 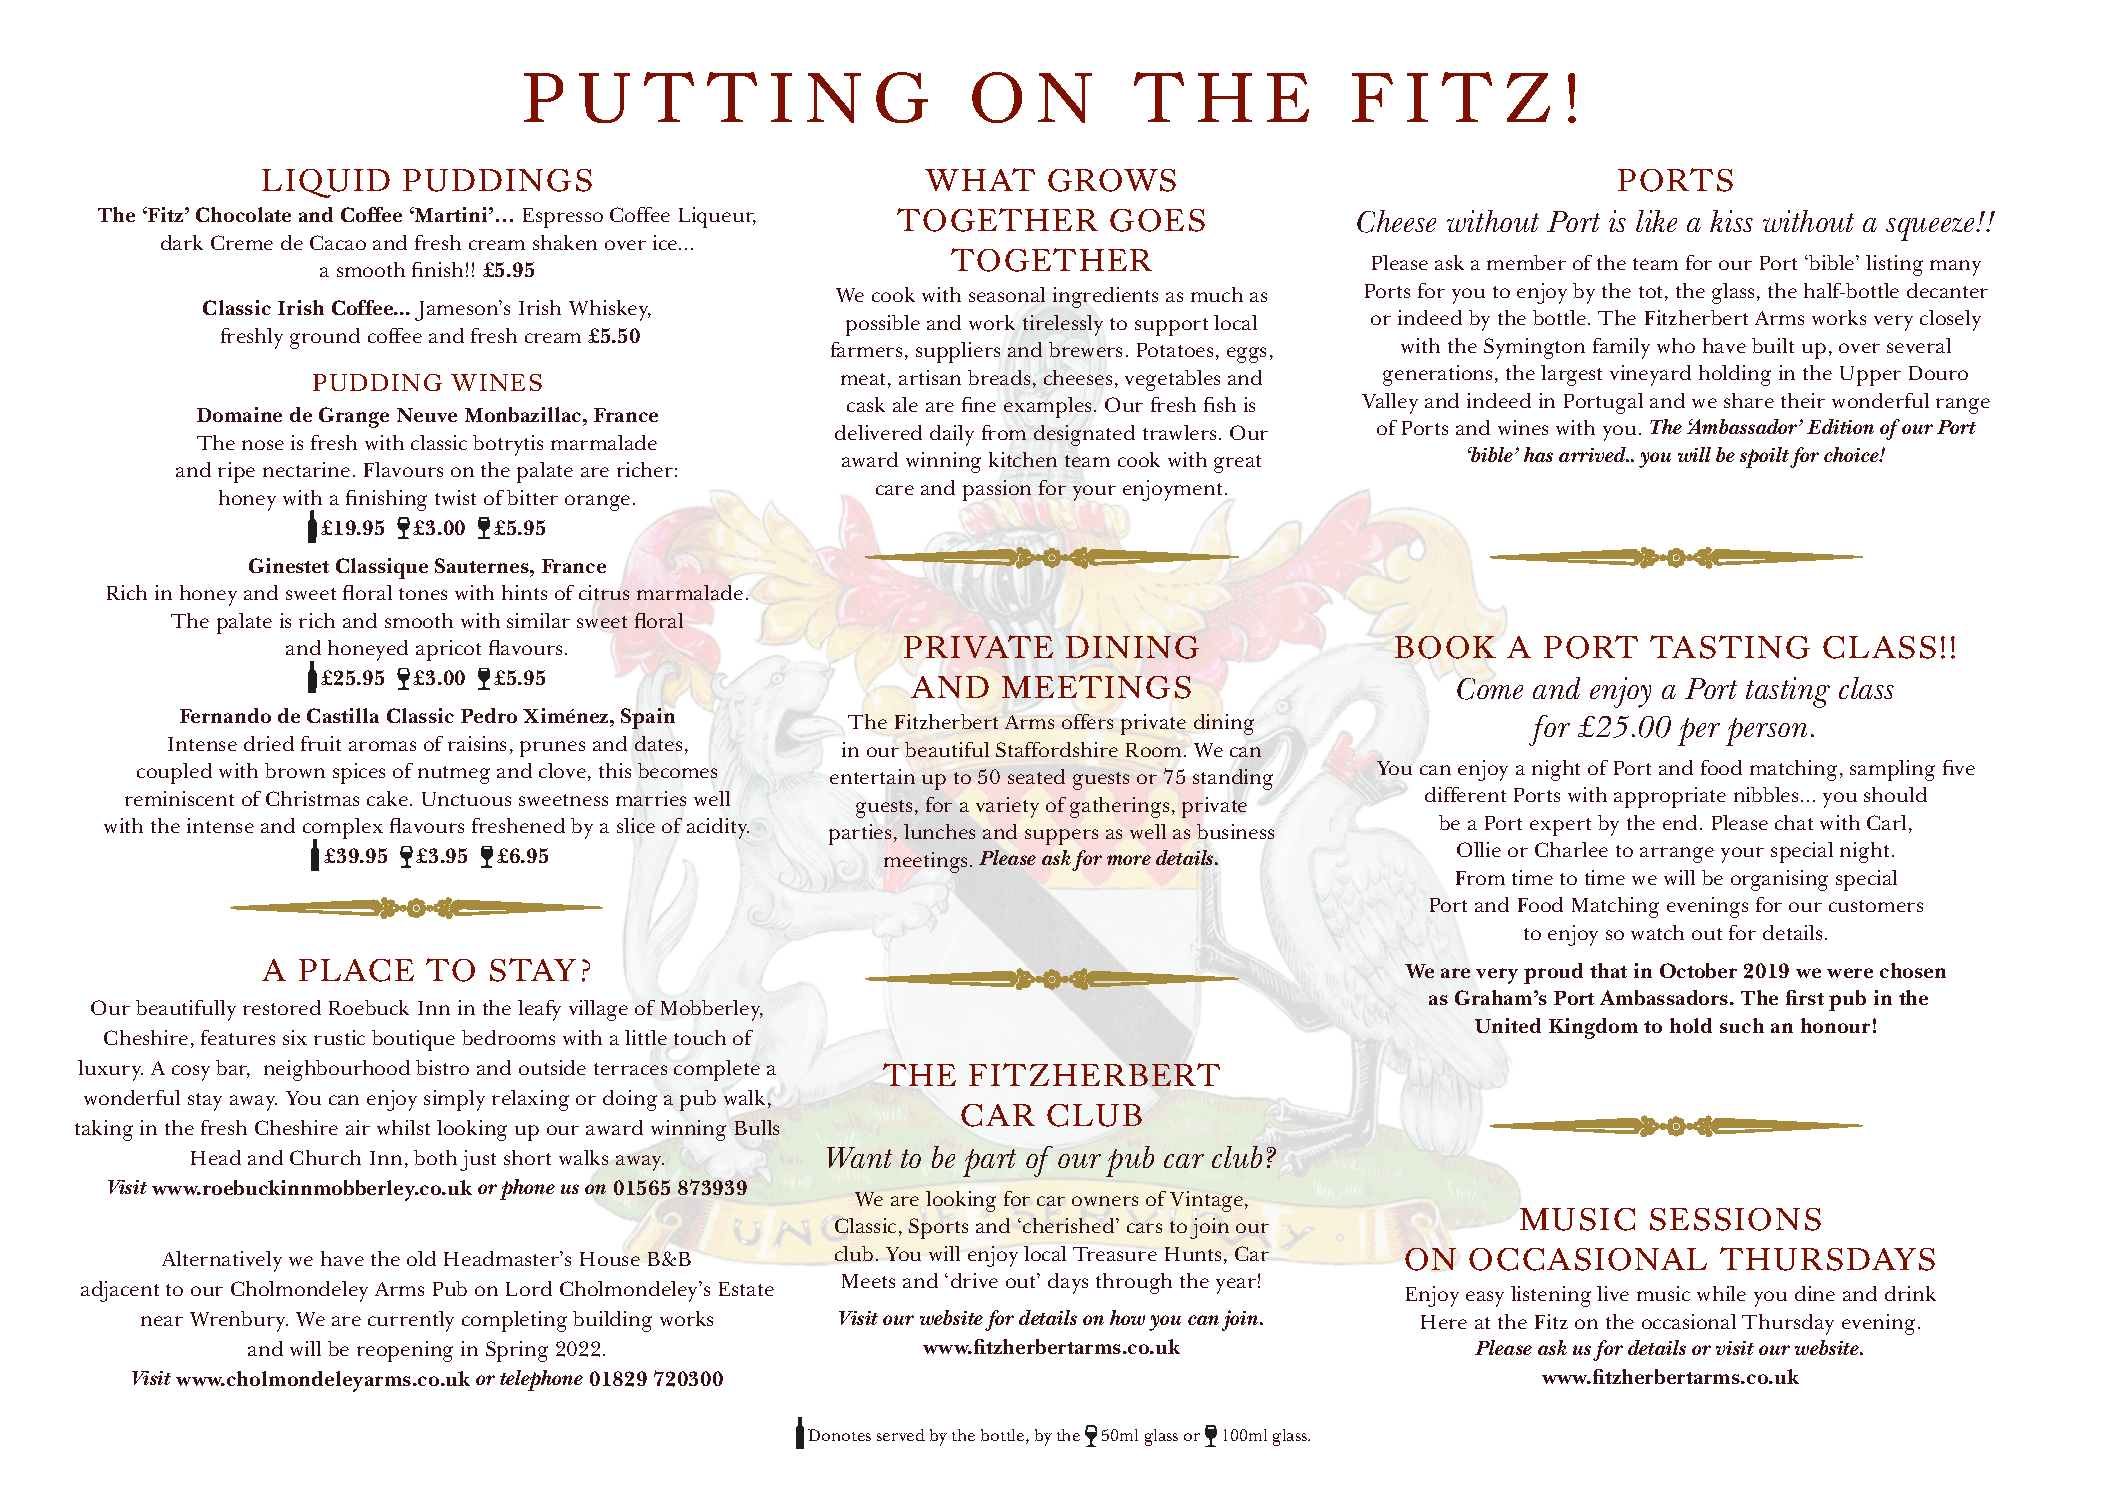 What do you see at coordinates (225, 715) in the screenshot?
I see `Fernando` at bounding box center [225, 715].
